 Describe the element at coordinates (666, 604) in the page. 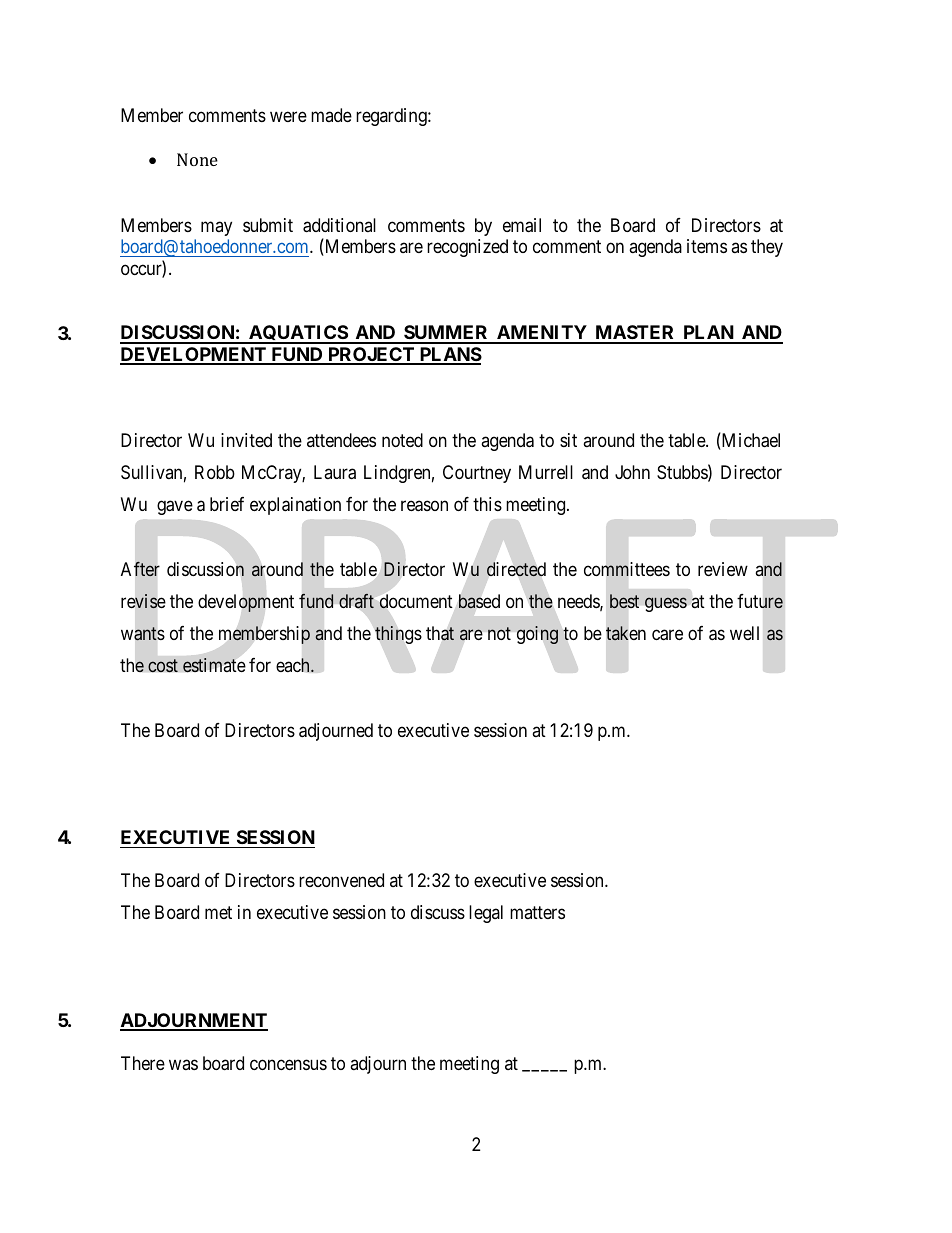

I see `guess` at that location.
